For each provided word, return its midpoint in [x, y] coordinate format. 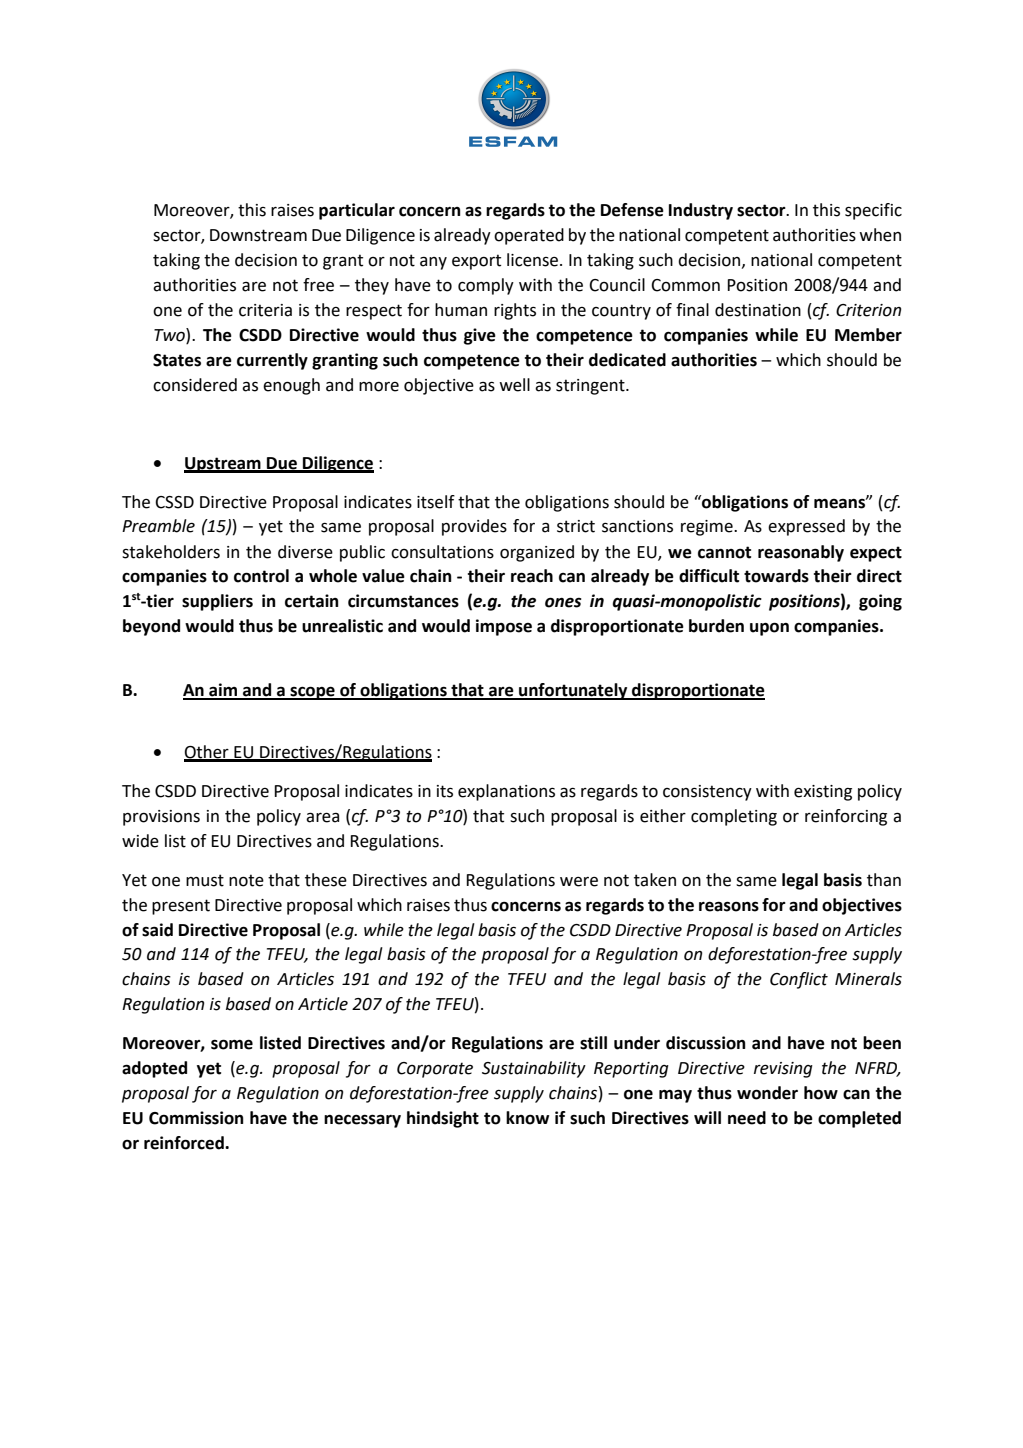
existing [823, 793]
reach [532, 576]
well [514, 385]
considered [195, 385]
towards [776, 576]
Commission [196, 1118]
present [181, 907]
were [579, 882]
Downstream [258, 235]
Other [207, 753]
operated [529, 236]
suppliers [217, 602]
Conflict [799, 980]
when [880, 235]
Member [868, 335]
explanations [506, 792]
